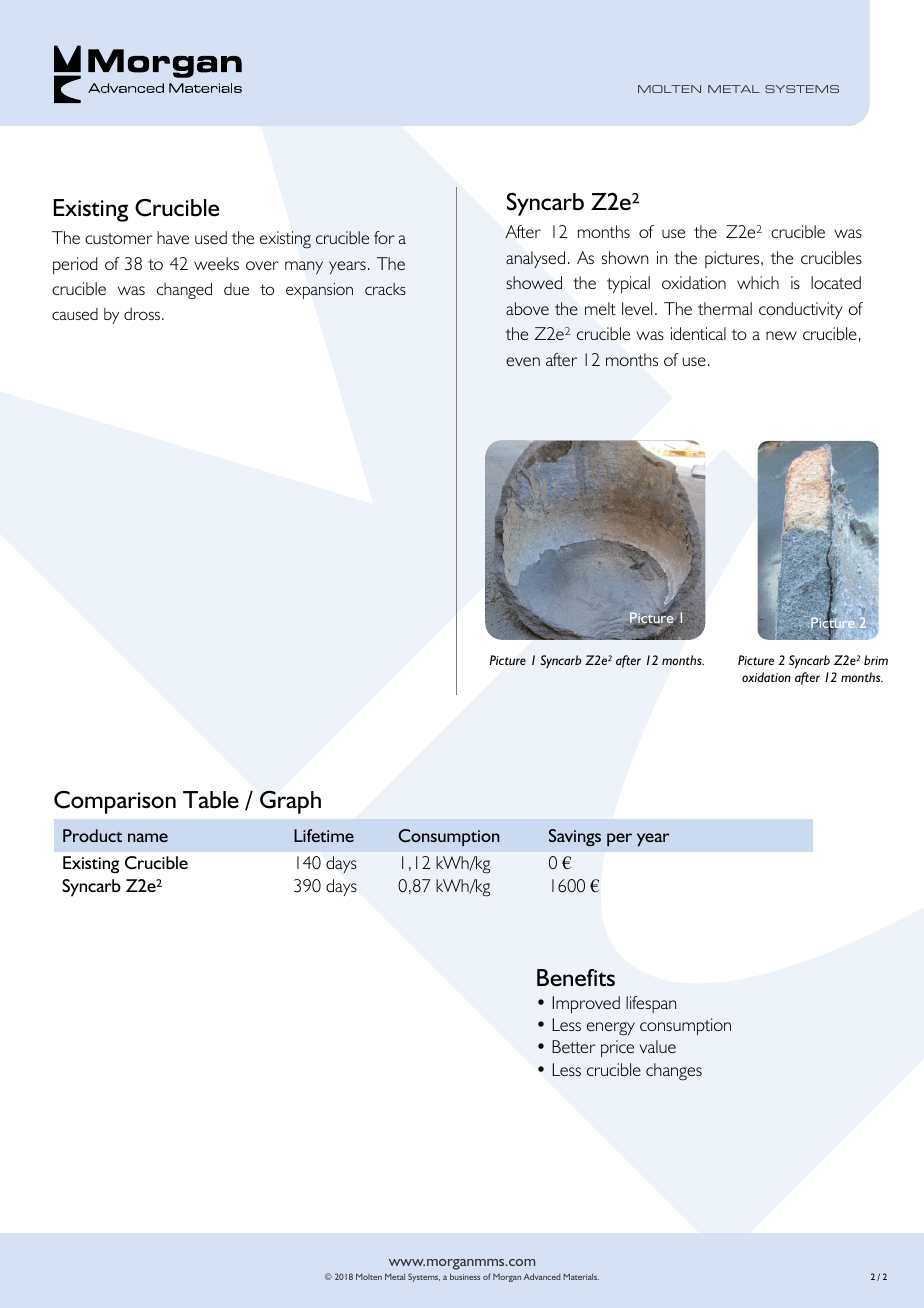 The image size is (924, 1308). What do you see at coordinates (758, 282) in the image?
I see `which` at bounding box center [758, 282].
